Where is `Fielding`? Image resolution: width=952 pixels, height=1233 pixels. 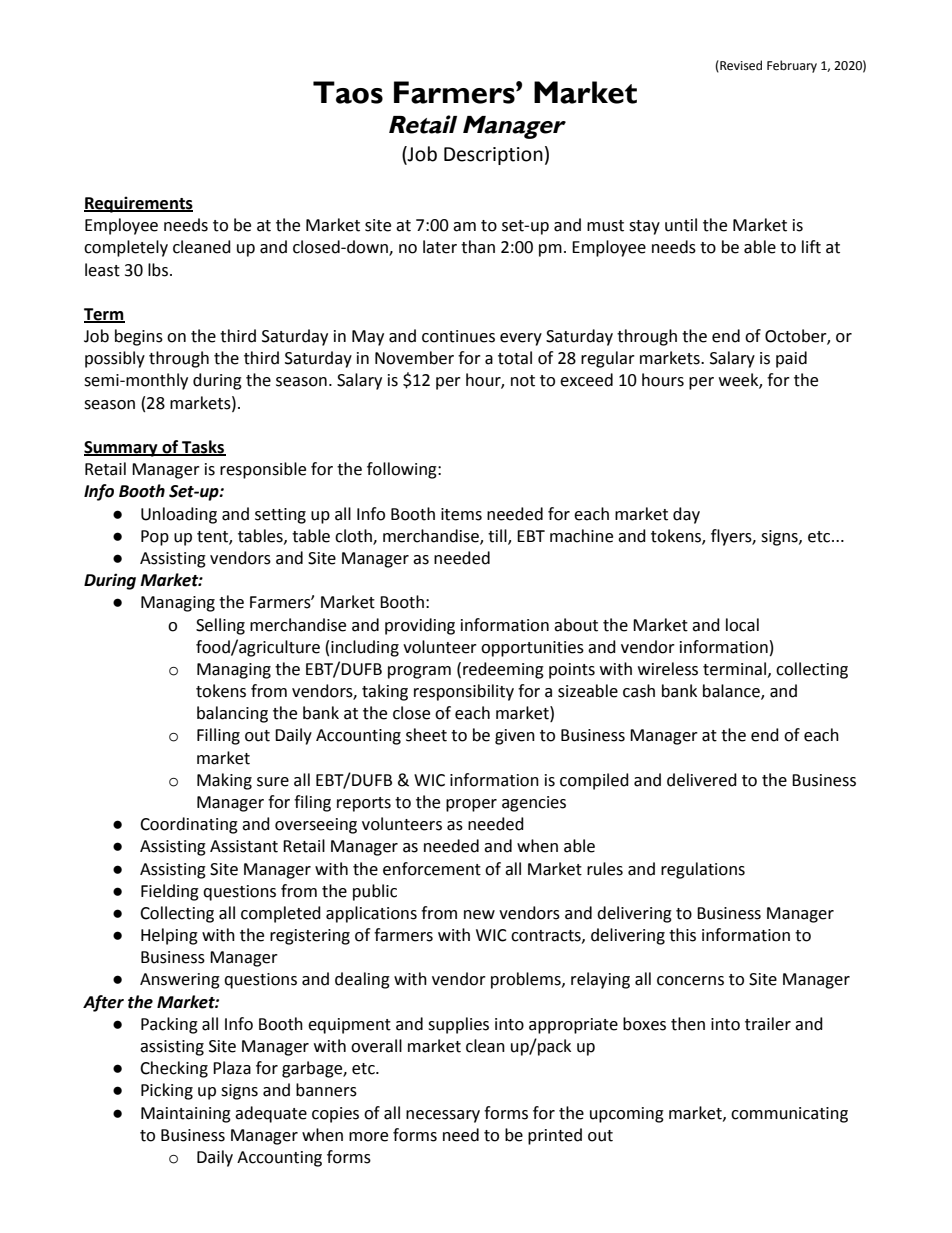
Fielding is located at coordinates (170, 892).
